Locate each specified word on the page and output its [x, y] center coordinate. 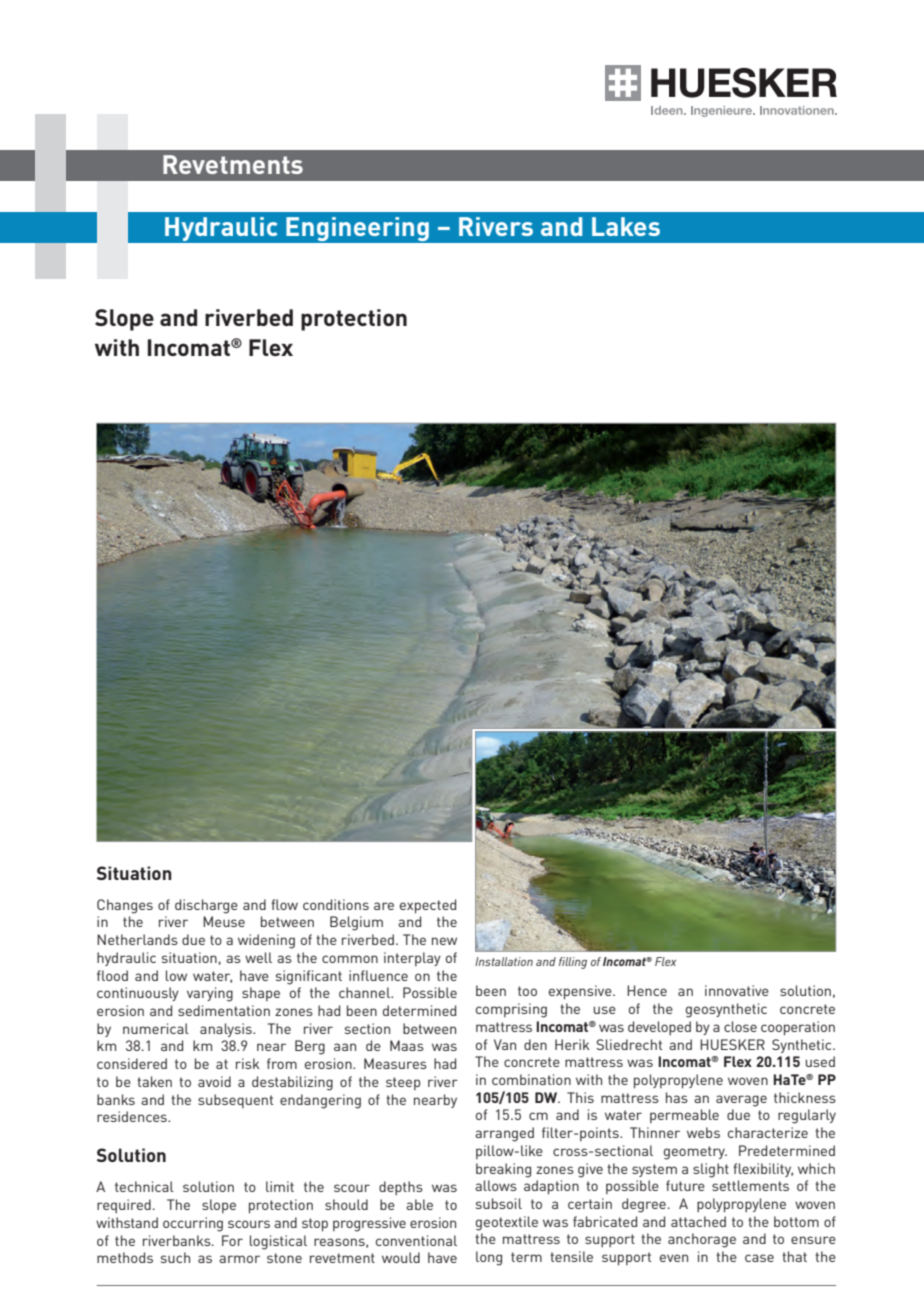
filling [573, 963]
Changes [125, 906]
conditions [336, 904]
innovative [737, 990]
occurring [193, 1224]
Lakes [626, 226]
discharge [206, 906]
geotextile [507, 1223]
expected [428, 906]
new [444, 941]
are [384, 906]
